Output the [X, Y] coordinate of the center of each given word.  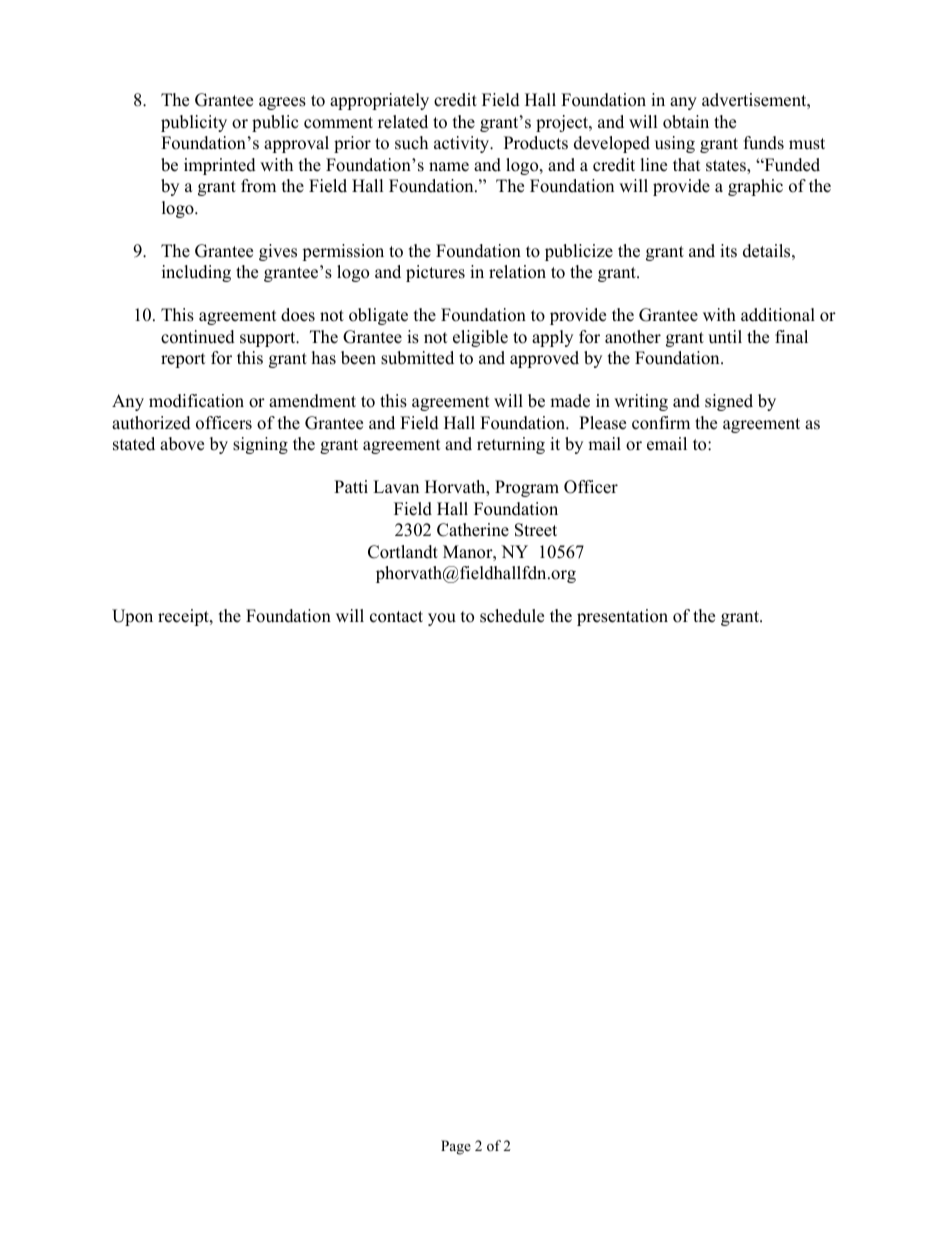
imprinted [220, 166]
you [442, 619]
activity [463, 144]
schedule [512, 616]
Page [456, 1147]
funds [764, 143]
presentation [622, 617]
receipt [184, 617]
